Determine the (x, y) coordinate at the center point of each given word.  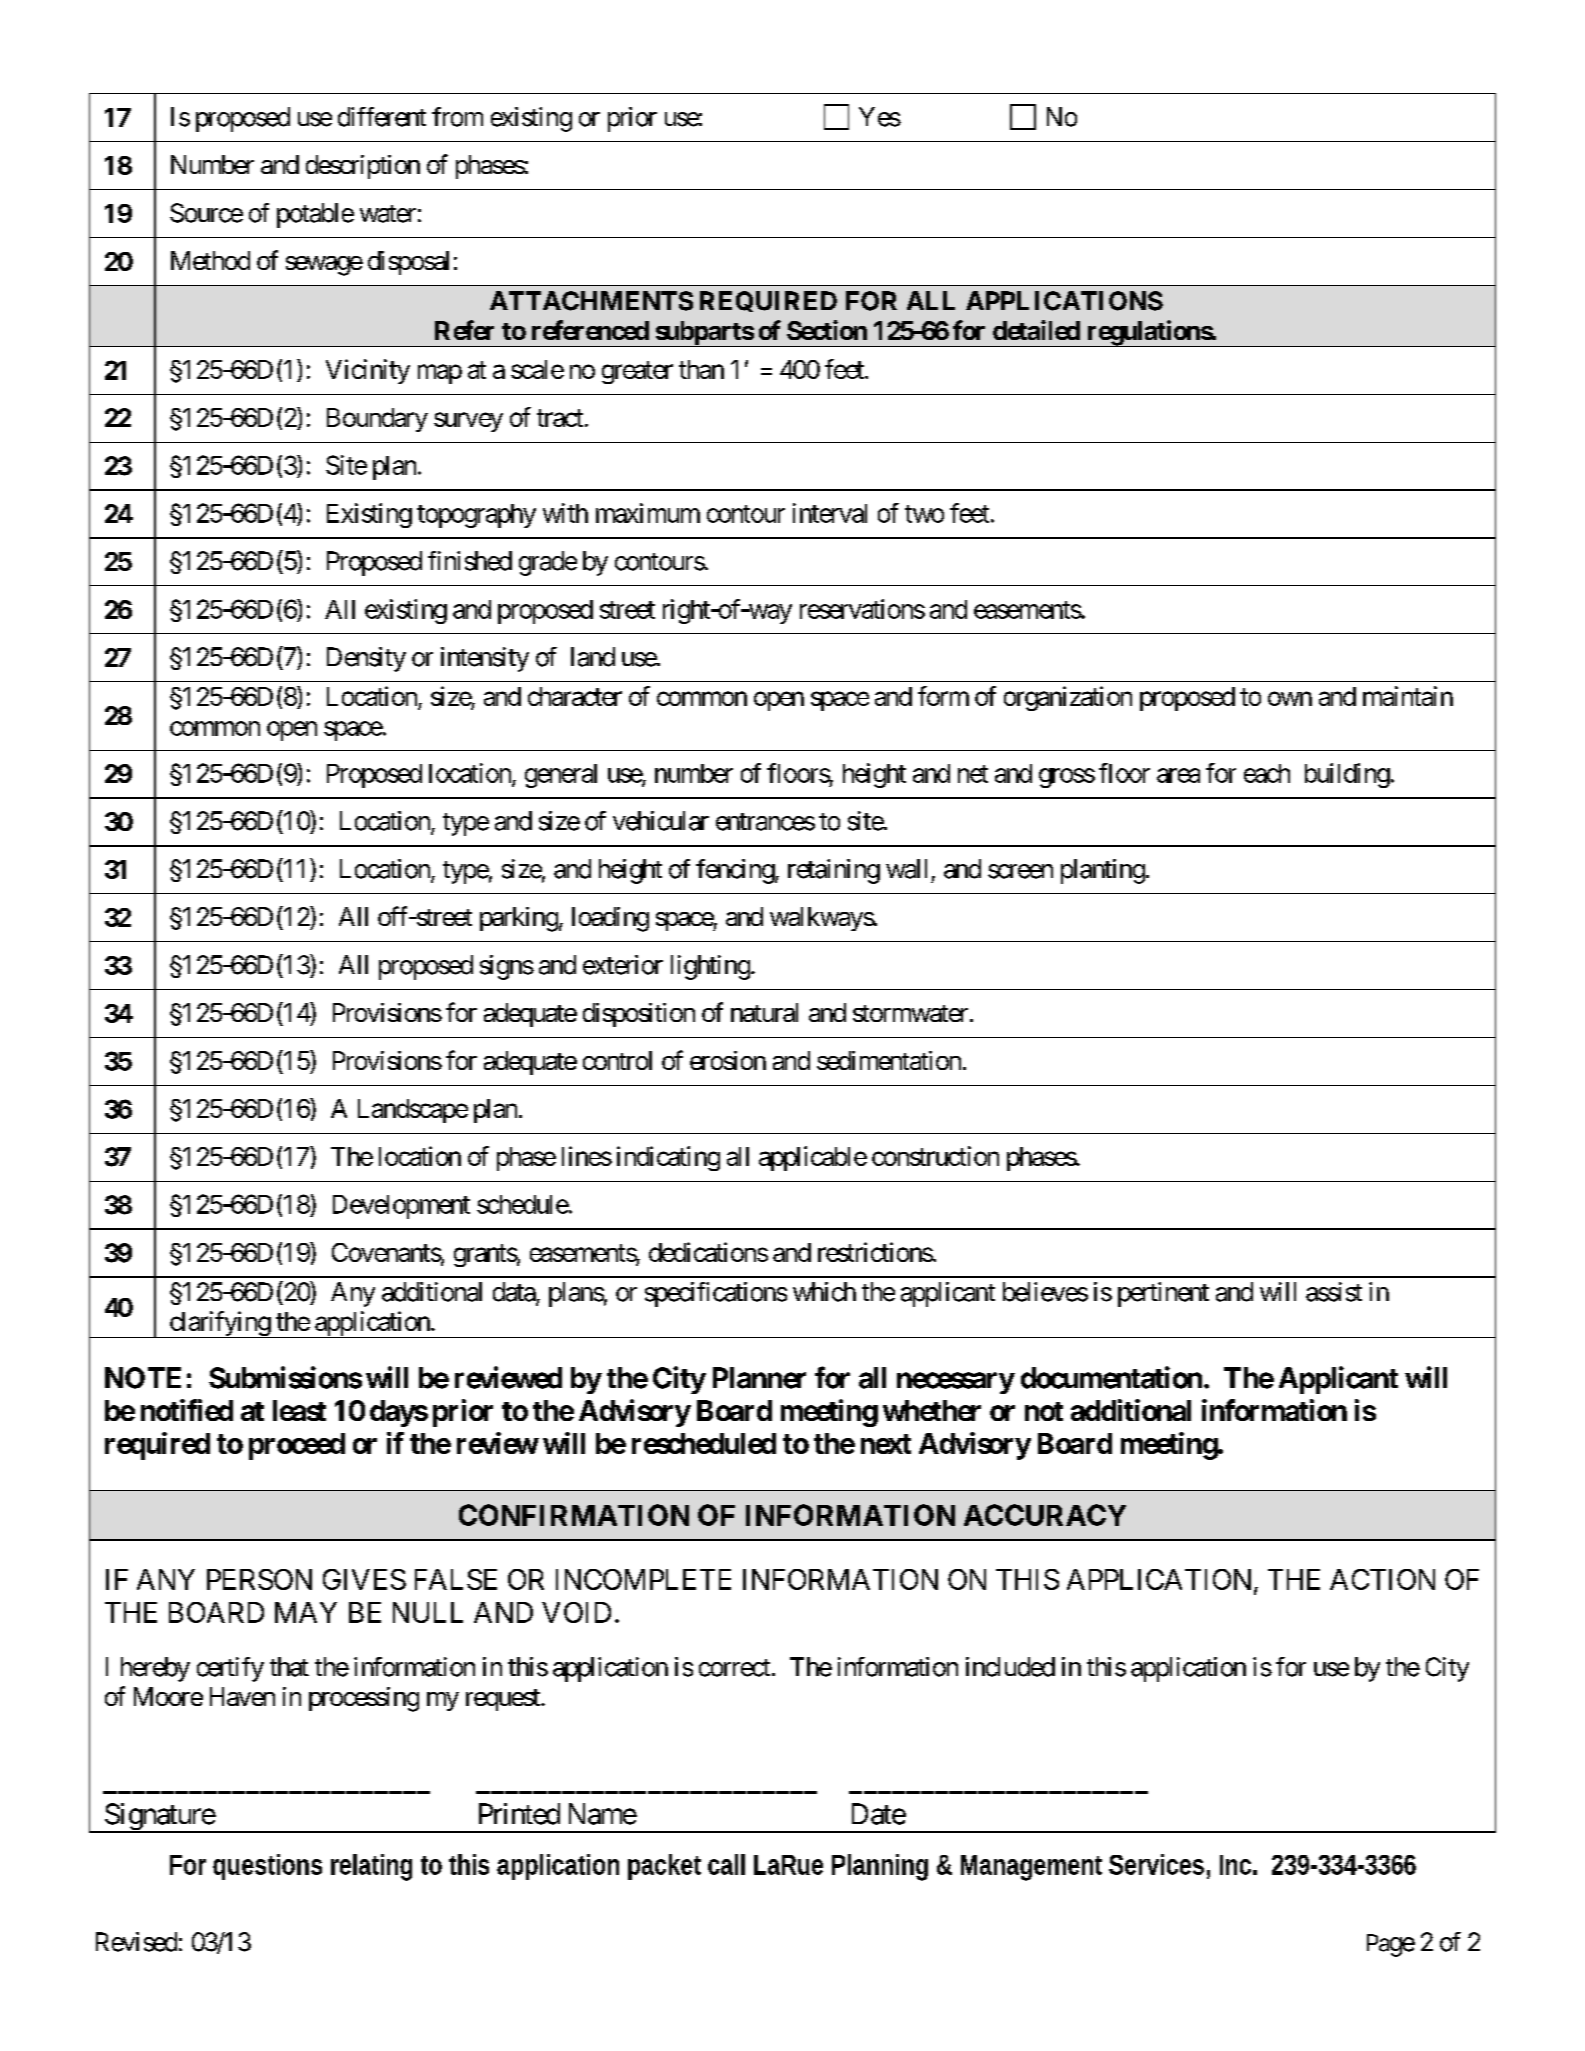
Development (401, 1207)
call (726, 1864)
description (363, 167)
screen (1020, 871)
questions (267, 1867)
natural (764, 1012)
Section (827, 330)
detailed (1036, 330)
